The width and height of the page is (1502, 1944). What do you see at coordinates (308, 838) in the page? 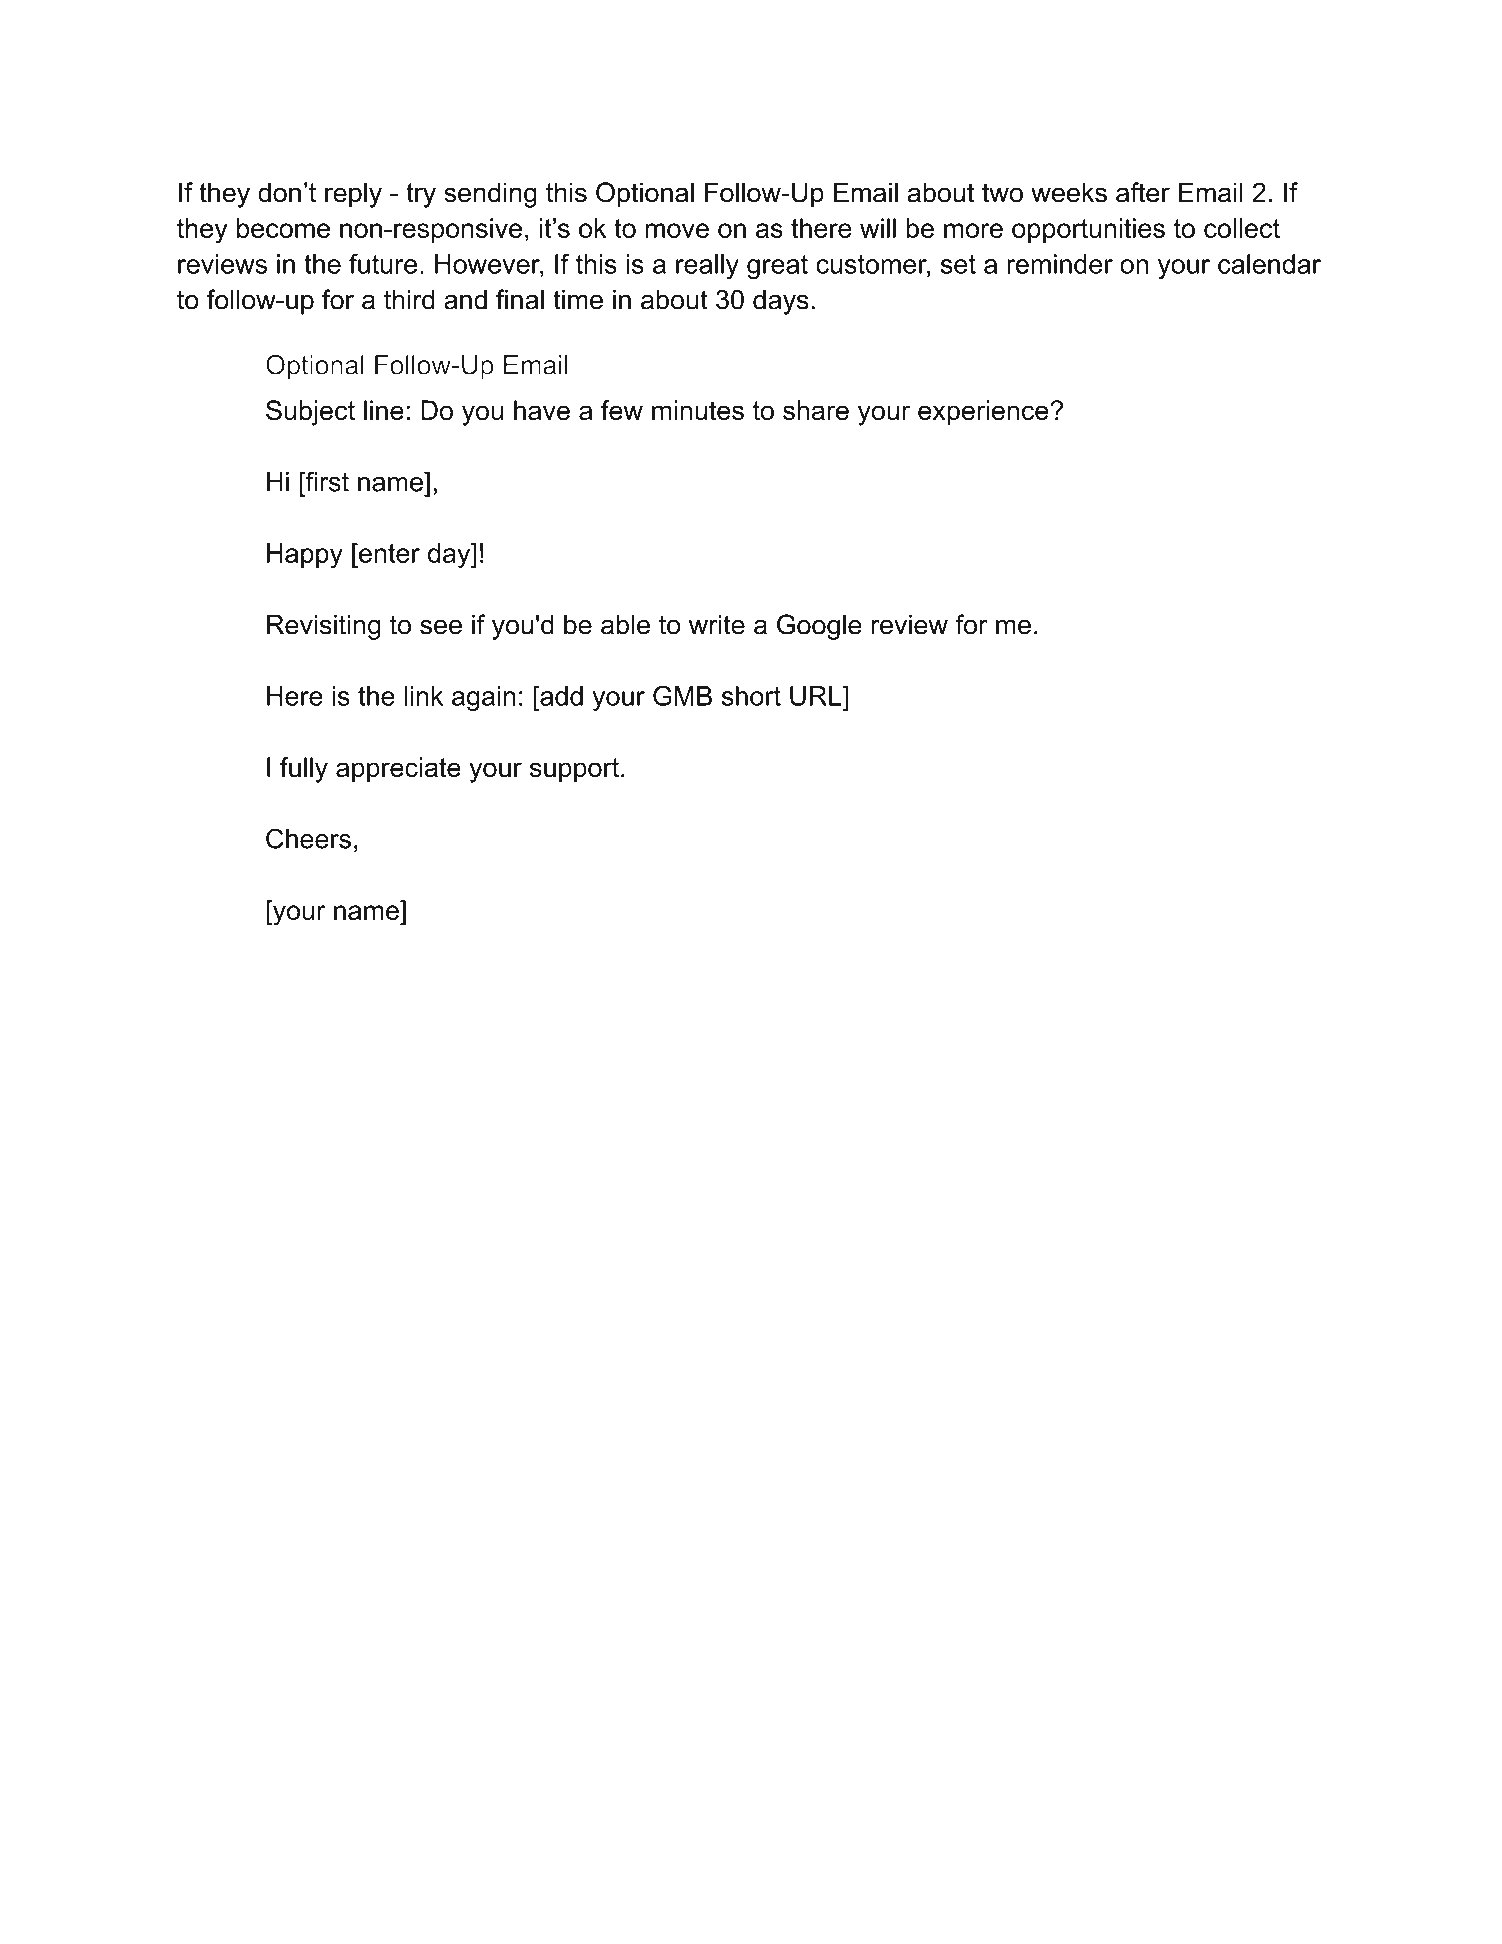
I see `Cheers` at bounding box center [308, 838].
